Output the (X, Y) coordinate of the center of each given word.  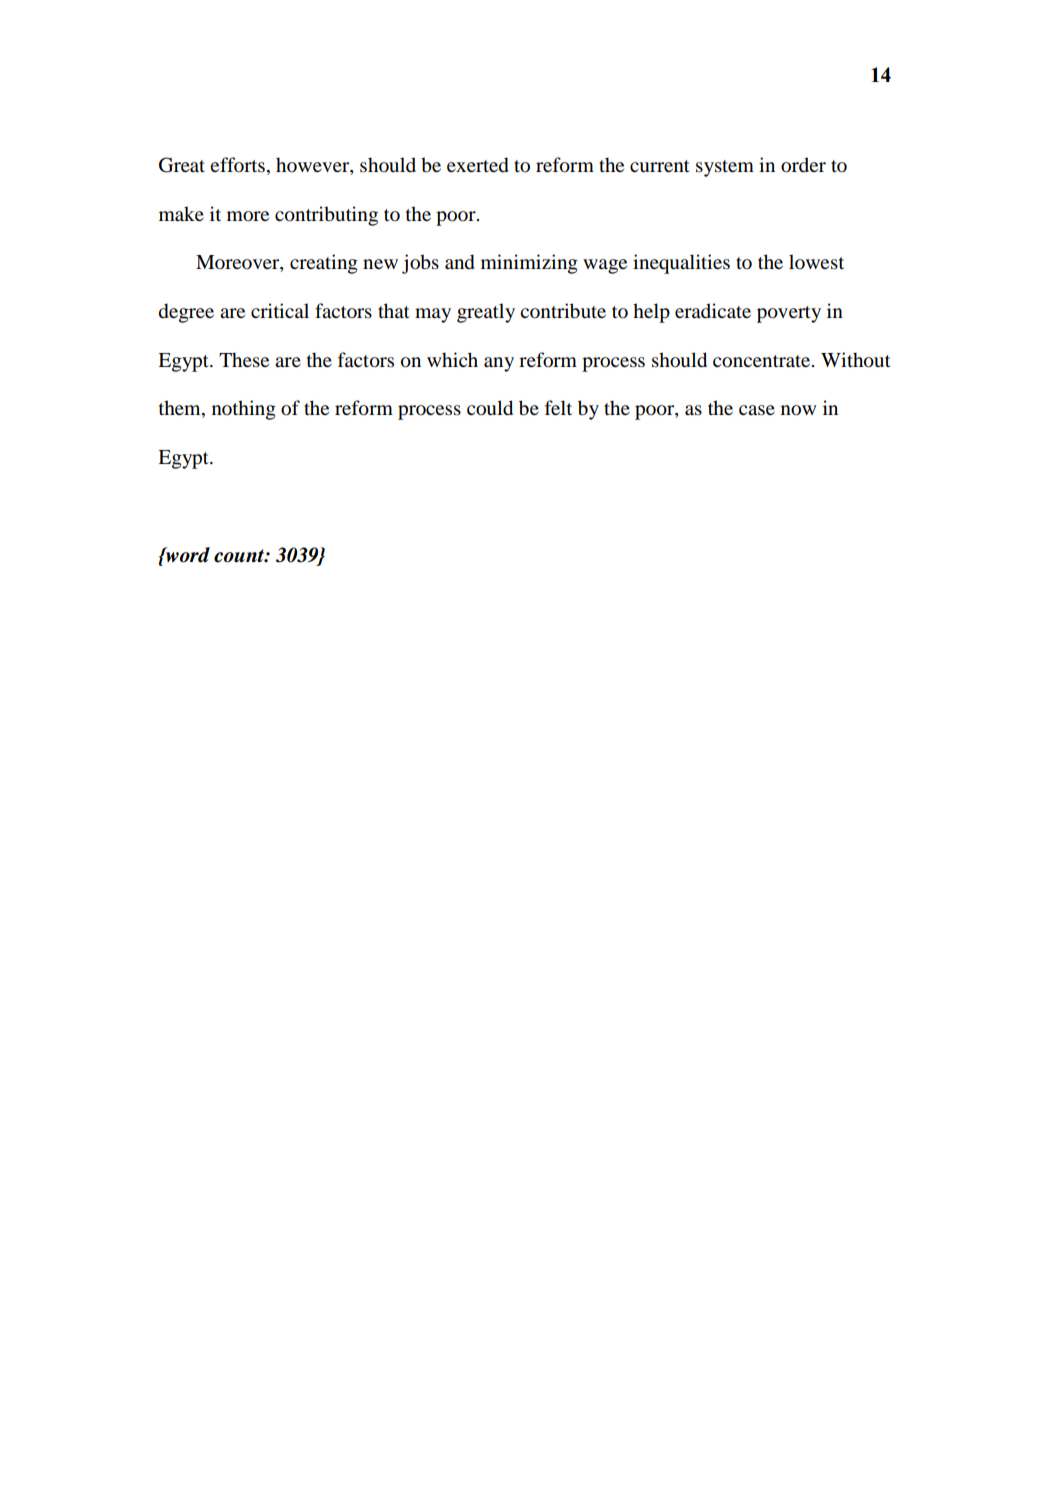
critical (280, 310)
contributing (326, 216)
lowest (816, 262)
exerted (478, 165)
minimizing (529, 264)
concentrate (763, 361)
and (460, 262)
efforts (237, 165)
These (244, 359)
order (803, 165)
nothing (244, 410)
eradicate (713, 311)
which (452, 359)
